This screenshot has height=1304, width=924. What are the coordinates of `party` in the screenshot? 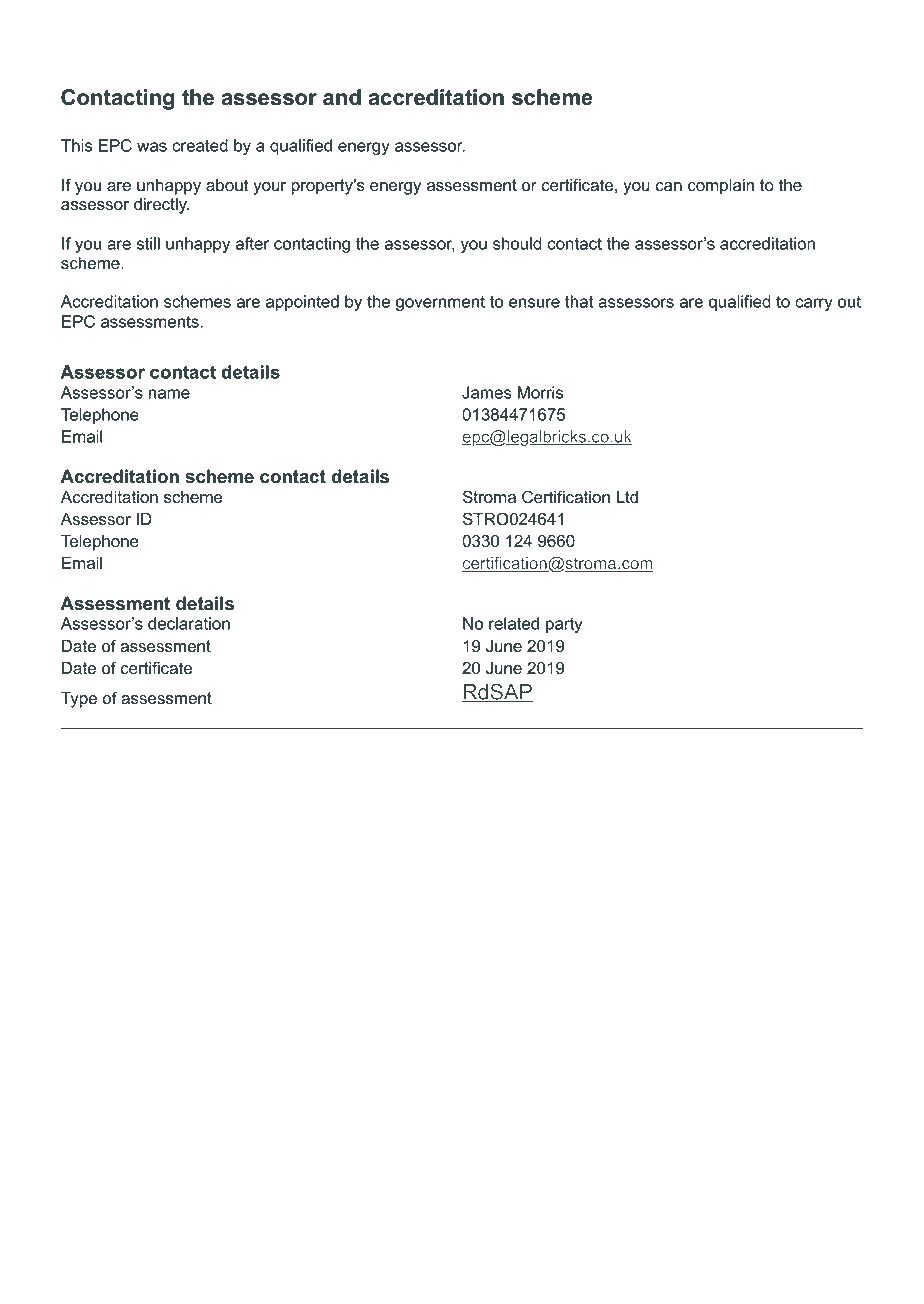 It's located at (564, 625).
